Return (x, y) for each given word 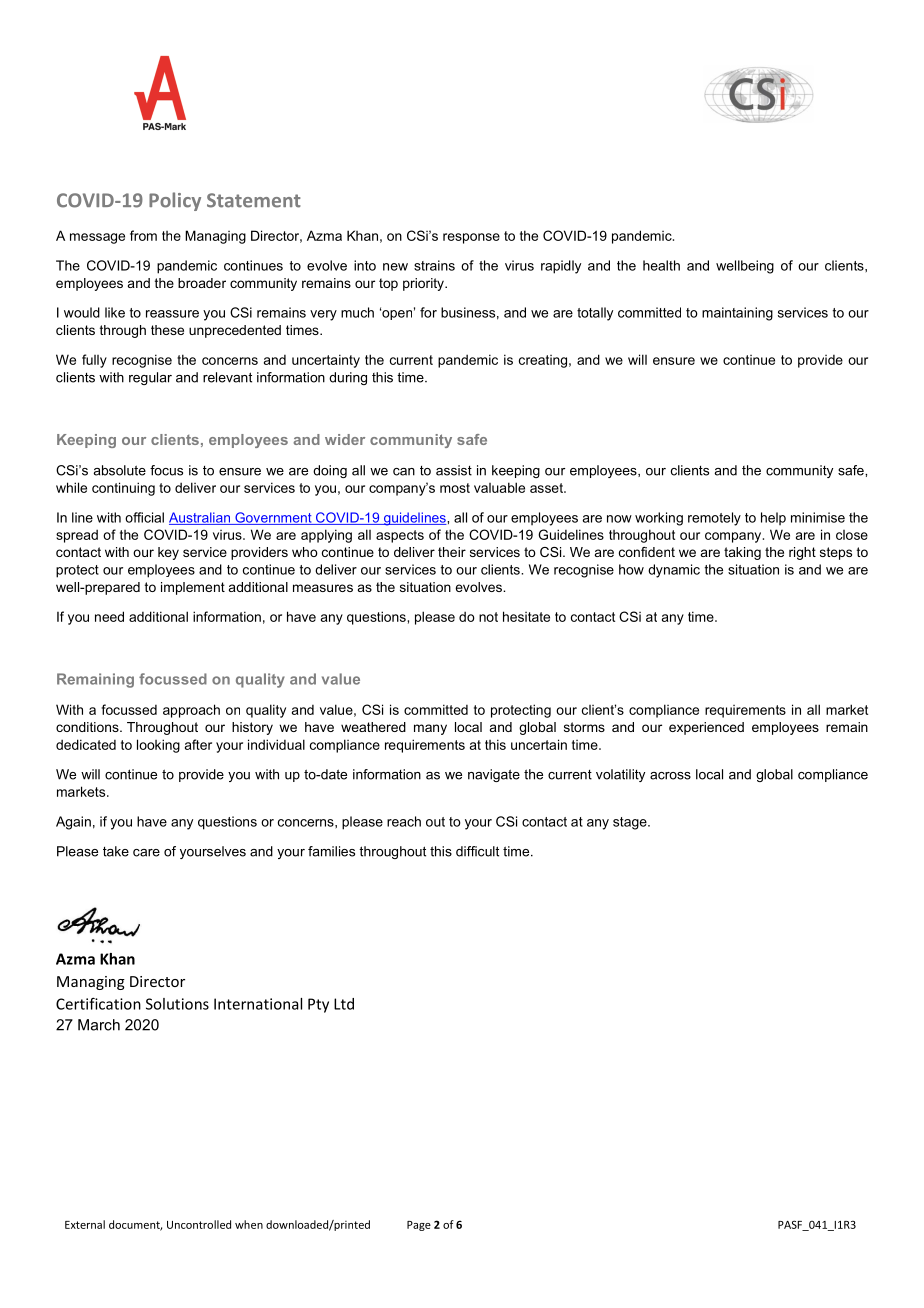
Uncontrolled (199, 1224)
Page (419, 1226)
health (661, 265)
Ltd (344, 1004)
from (143, 235)
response (471, 238)
